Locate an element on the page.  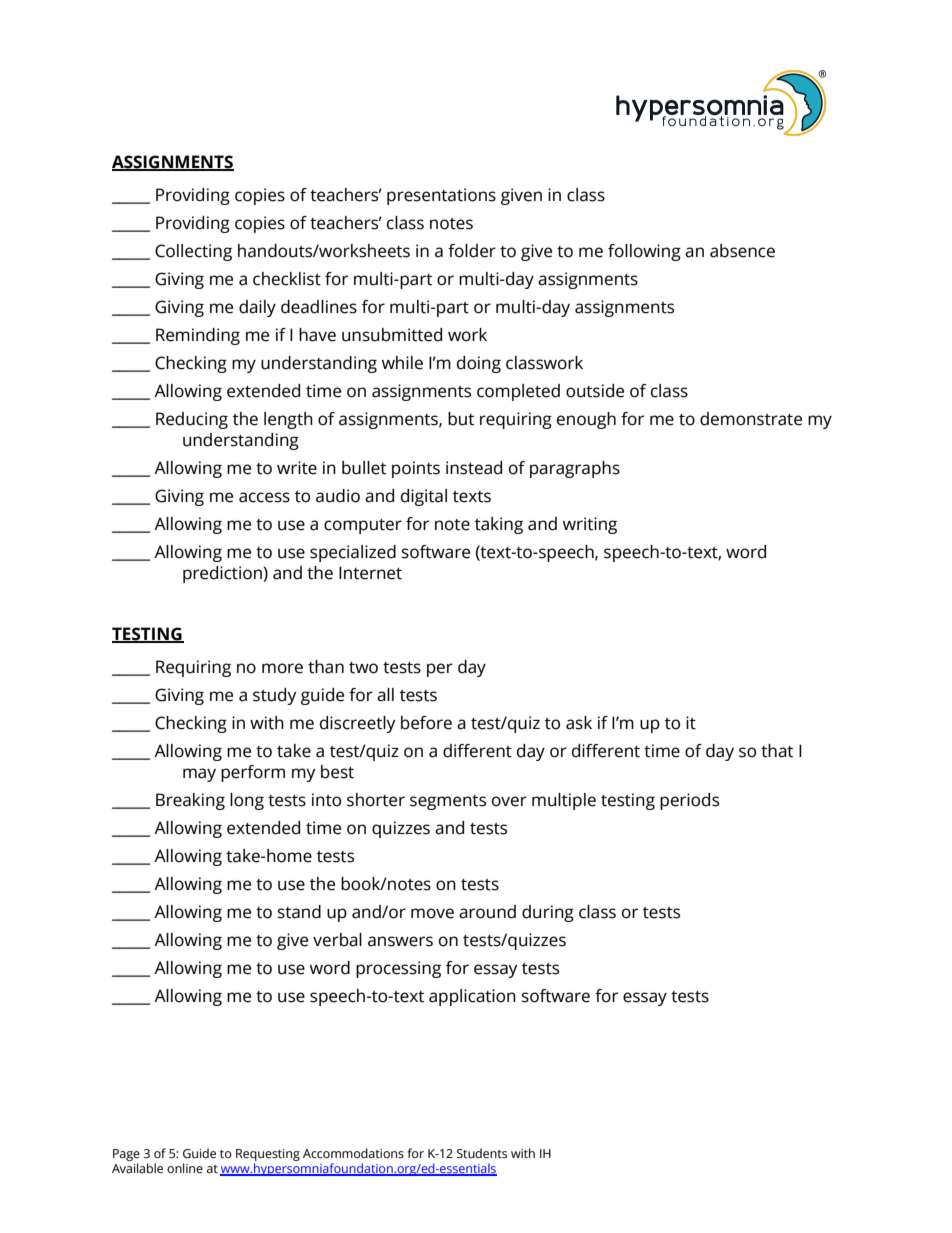
application is located at coordinates (472, 997).
